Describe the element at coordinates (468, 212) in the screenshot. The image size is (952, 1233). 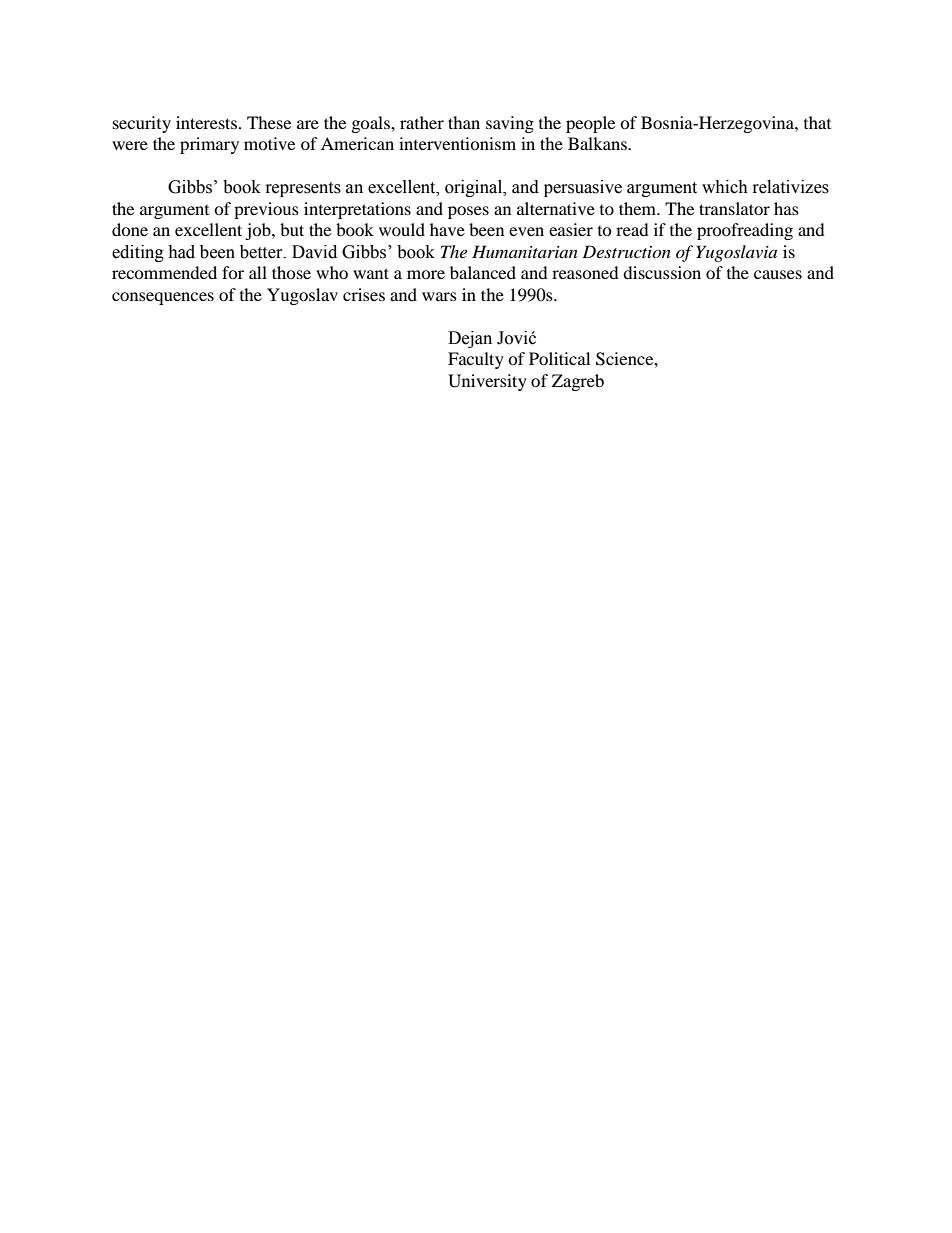
I see `poses` at that location.
